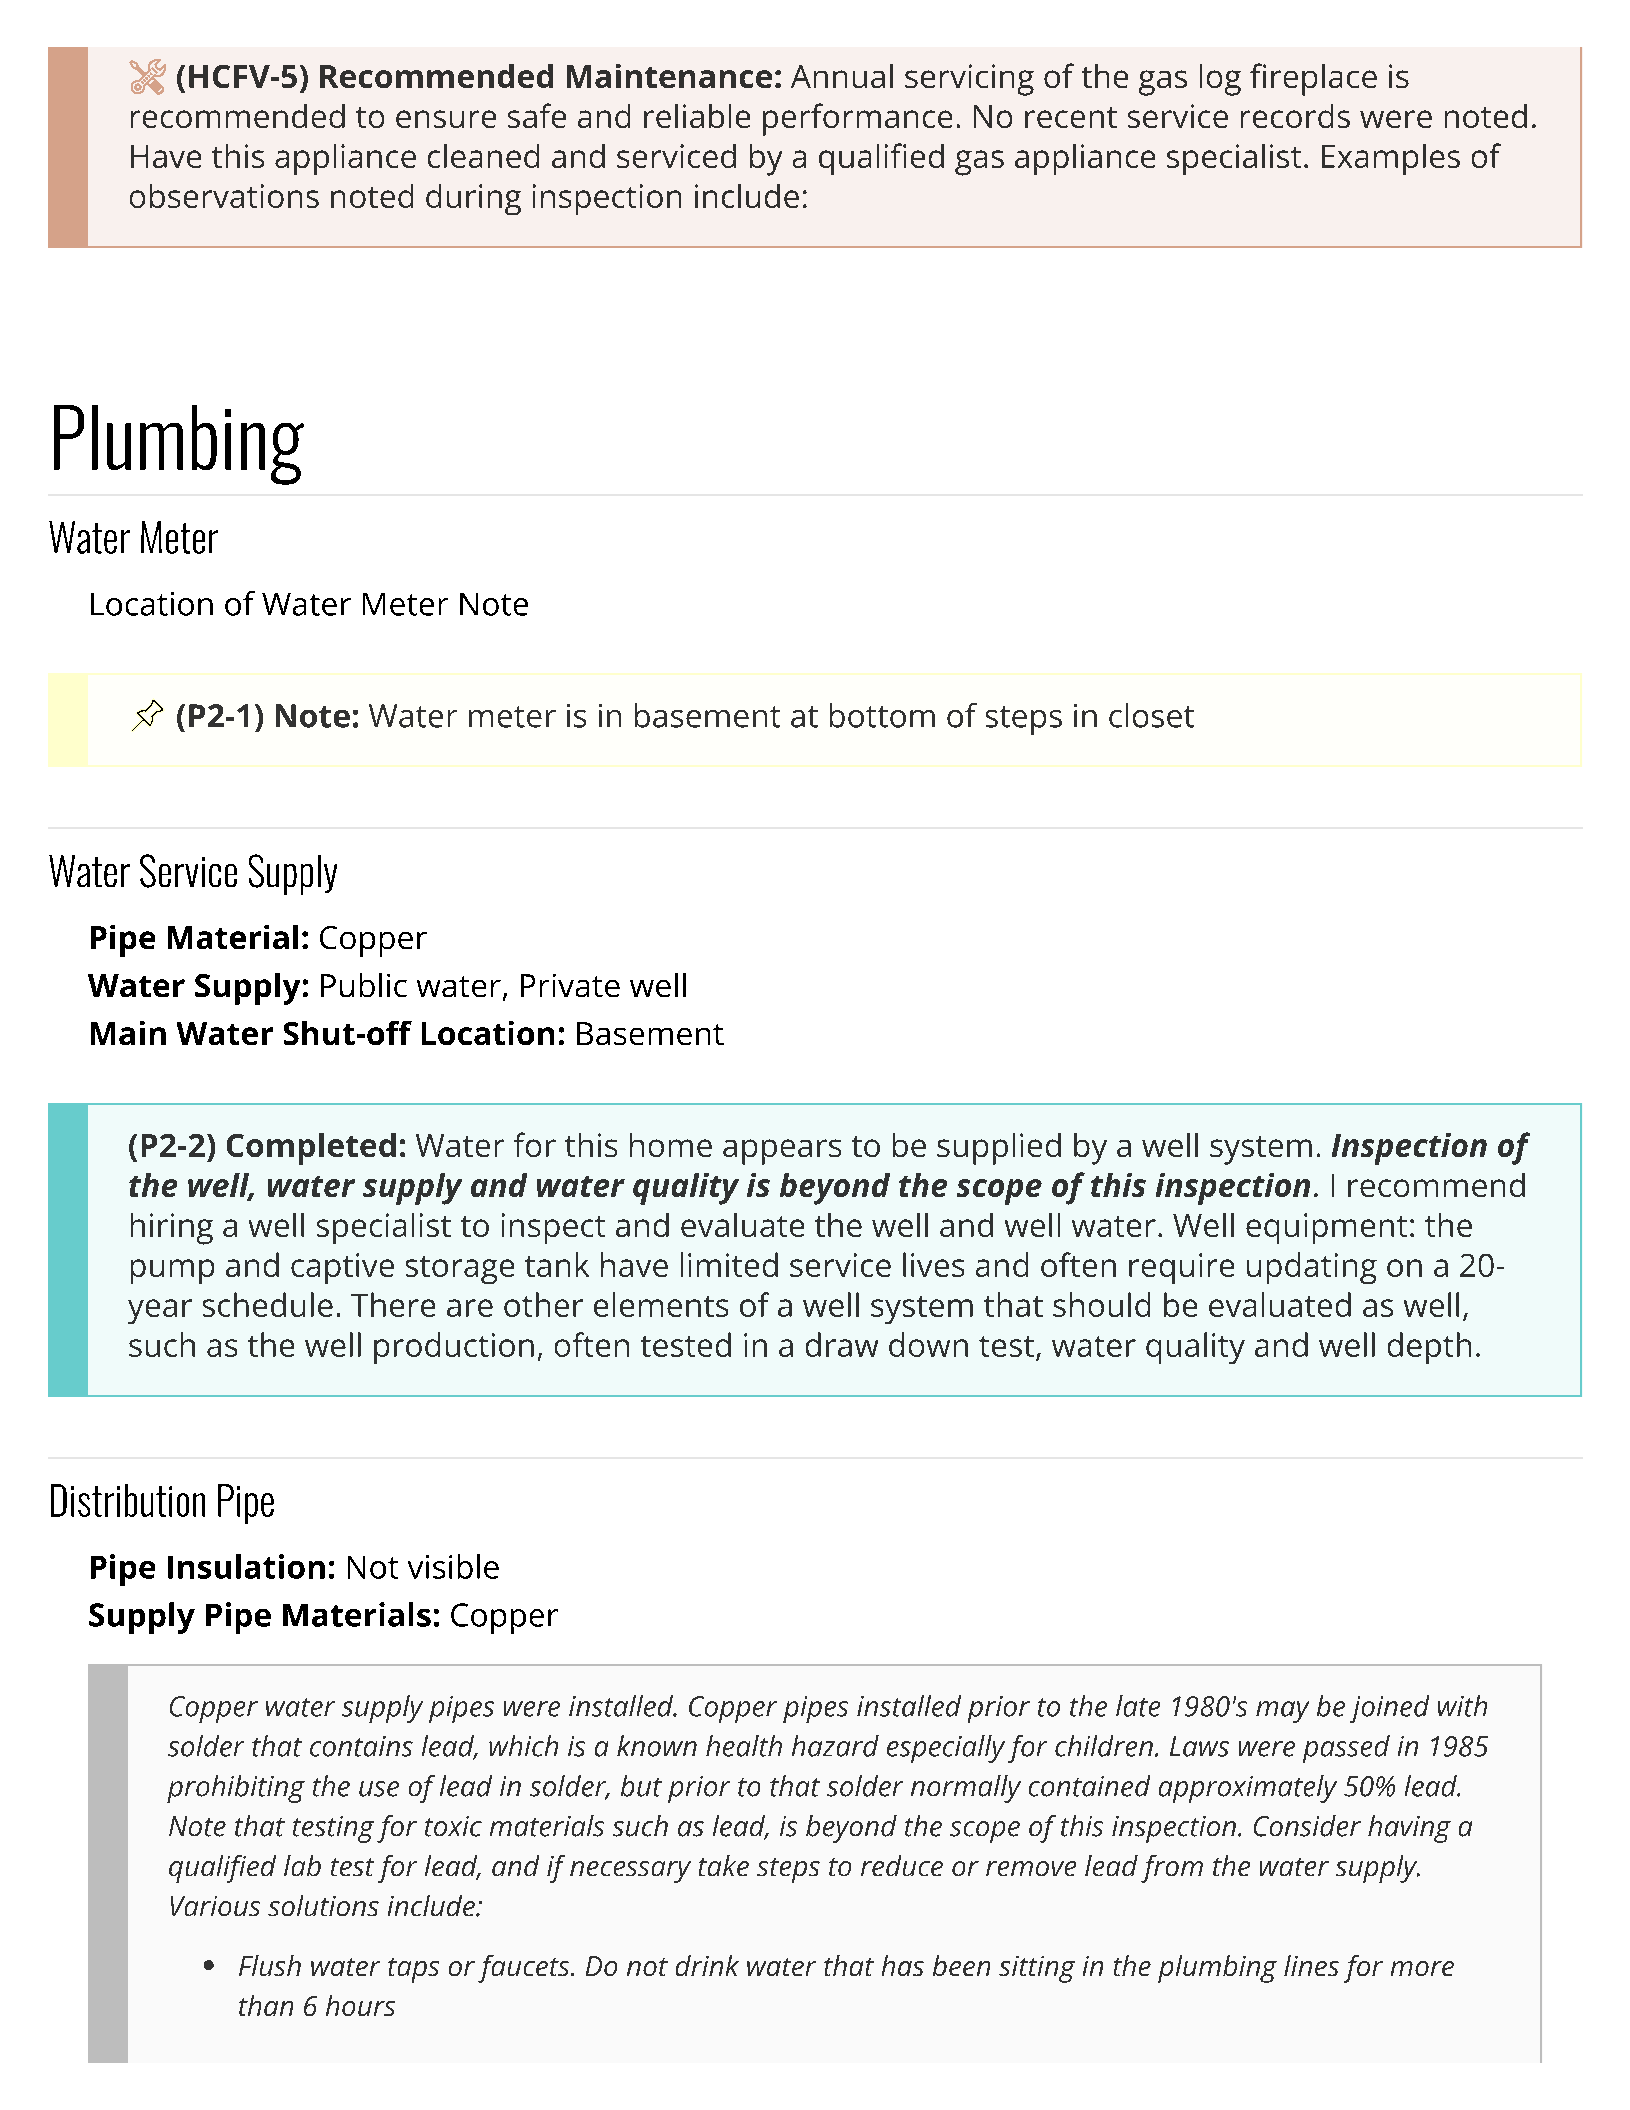 The image size is (1630, 2110). What do you see at coordinates (857, 119) in the screenshot?
I see `performance` at bounding box center [857, 119].
